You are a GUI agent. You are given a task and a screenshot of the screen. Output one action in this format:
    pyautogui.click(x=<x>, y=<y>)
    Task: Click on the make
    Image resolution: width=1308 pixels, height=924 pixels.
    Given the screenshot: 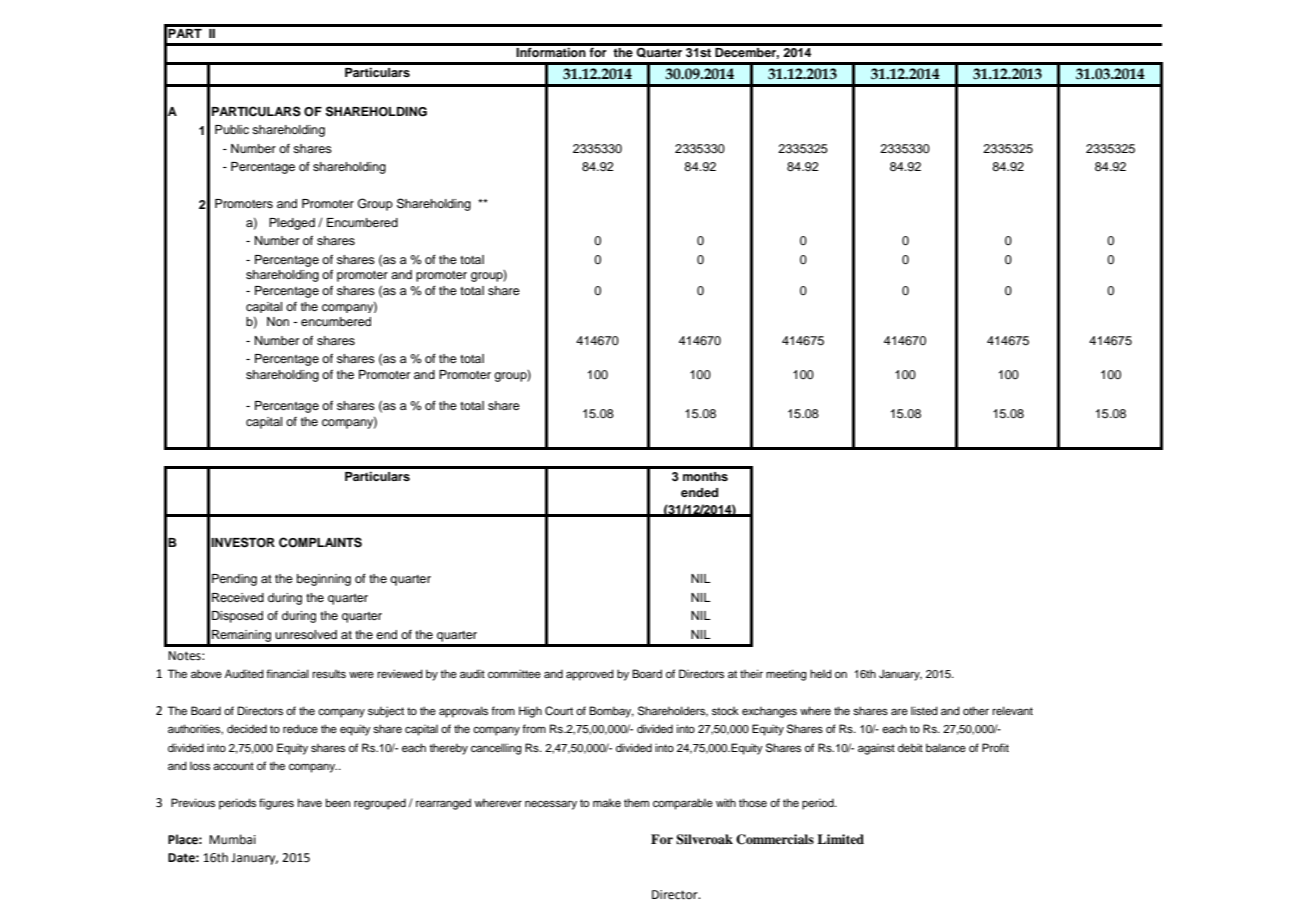 What is the action you would take?
    pyautogui.click(x=607, y=803)
